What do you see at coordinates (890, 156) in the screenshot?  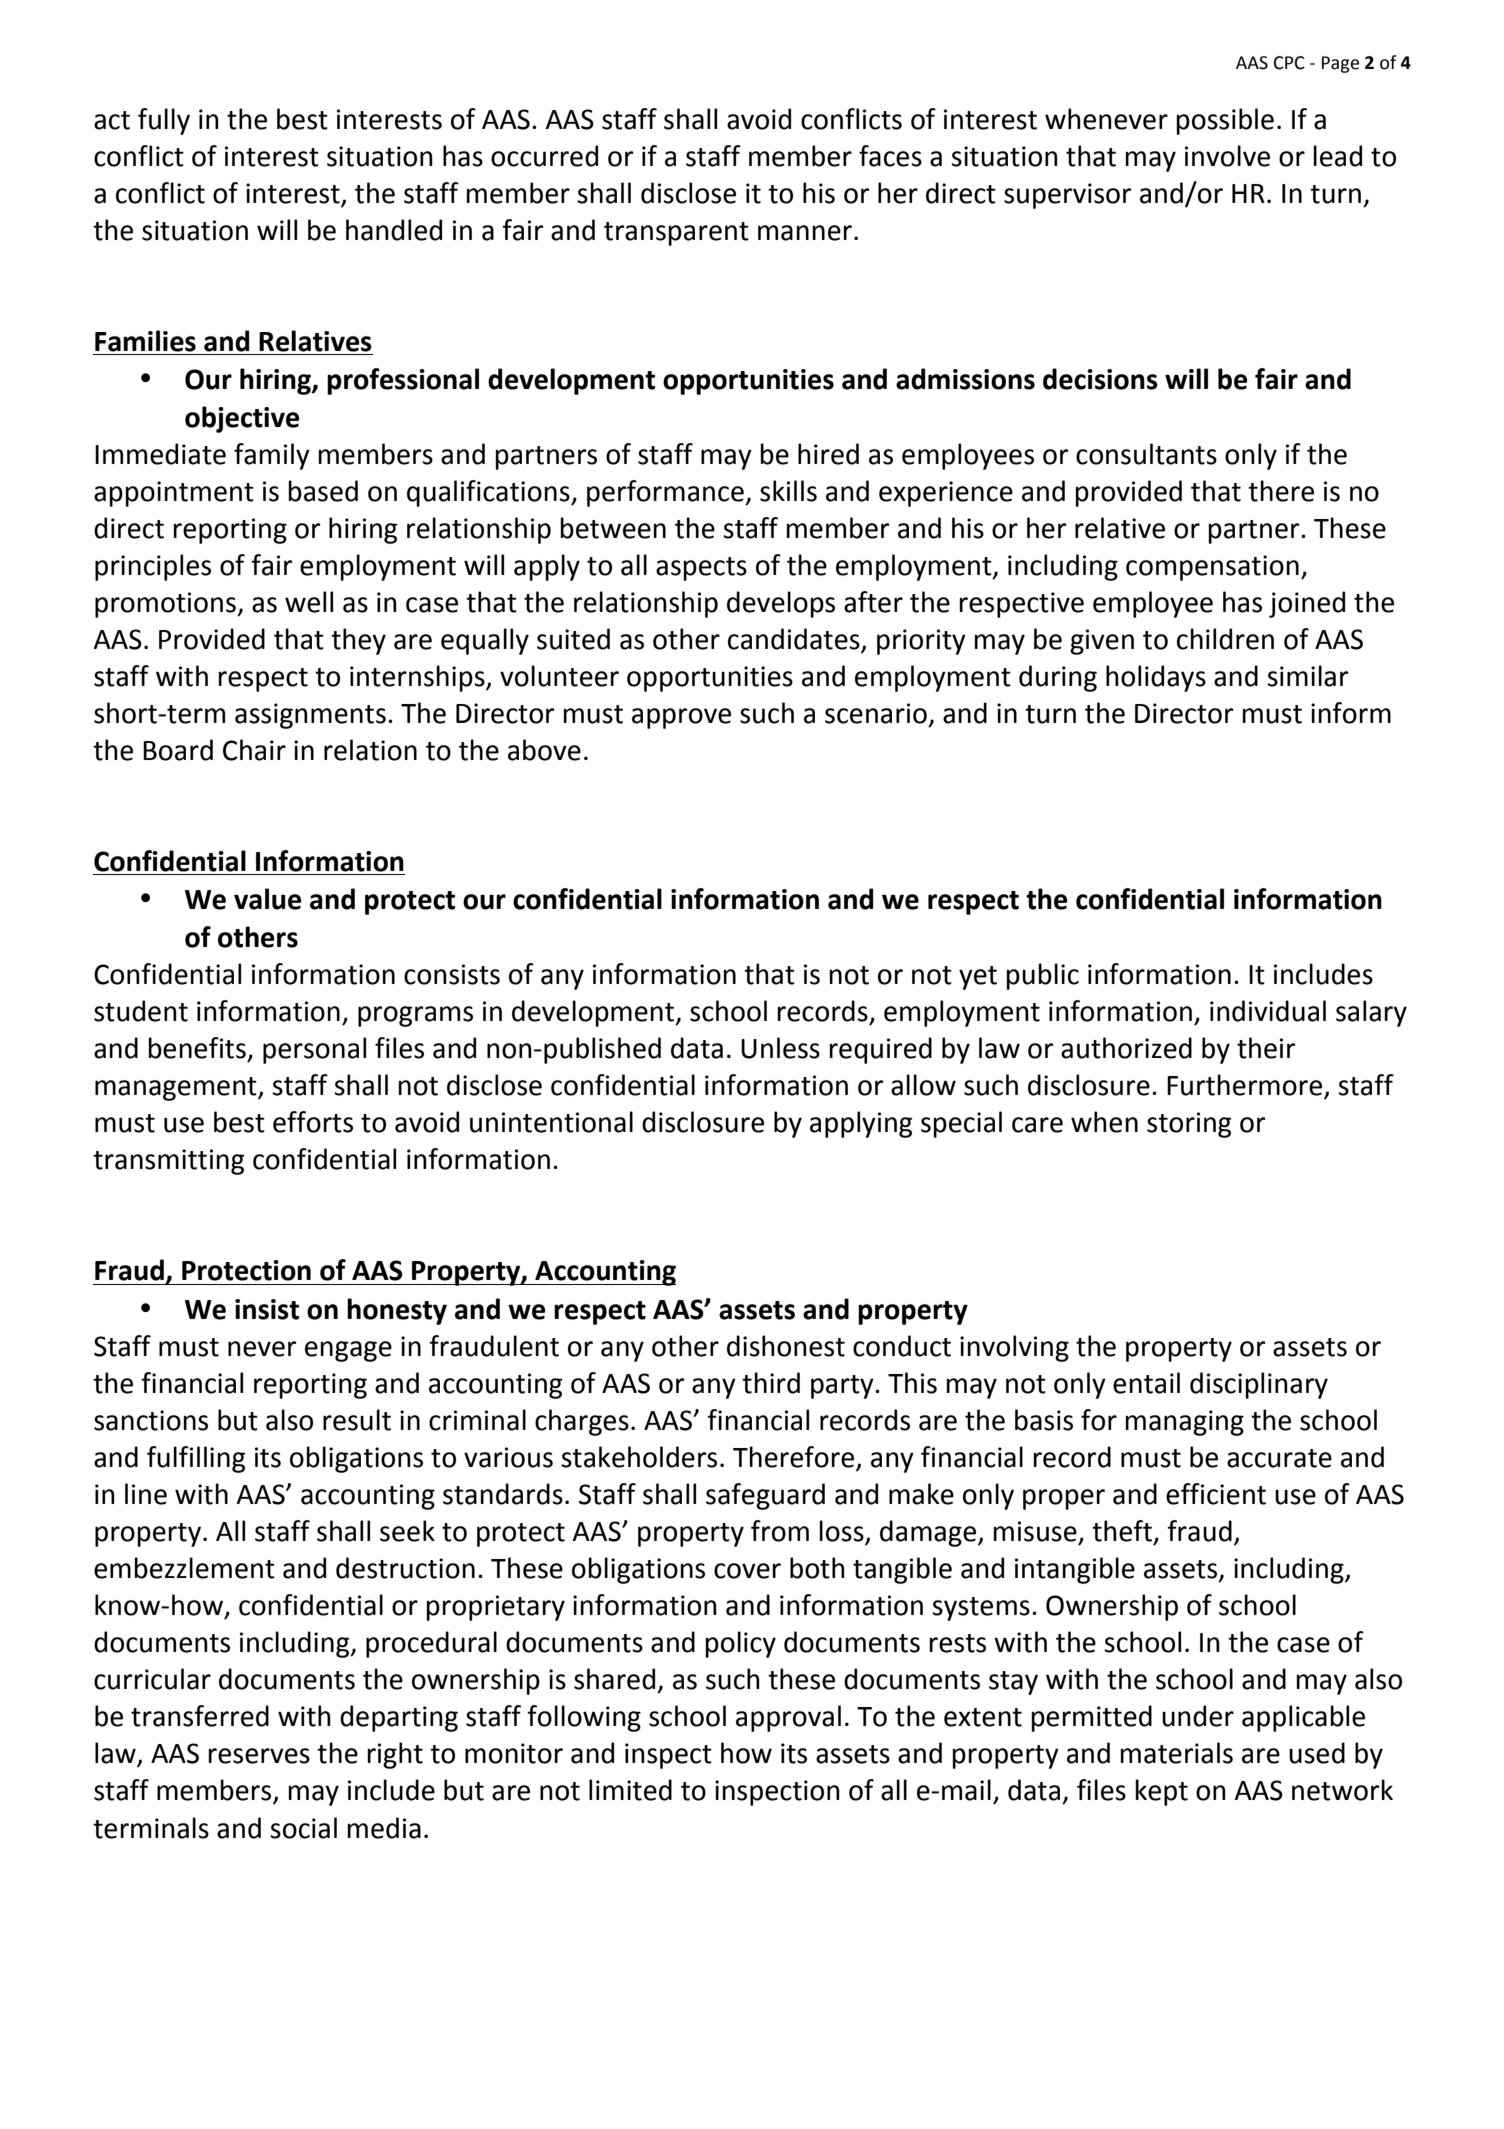 I see `faces` at bounding box center [890, 156].
